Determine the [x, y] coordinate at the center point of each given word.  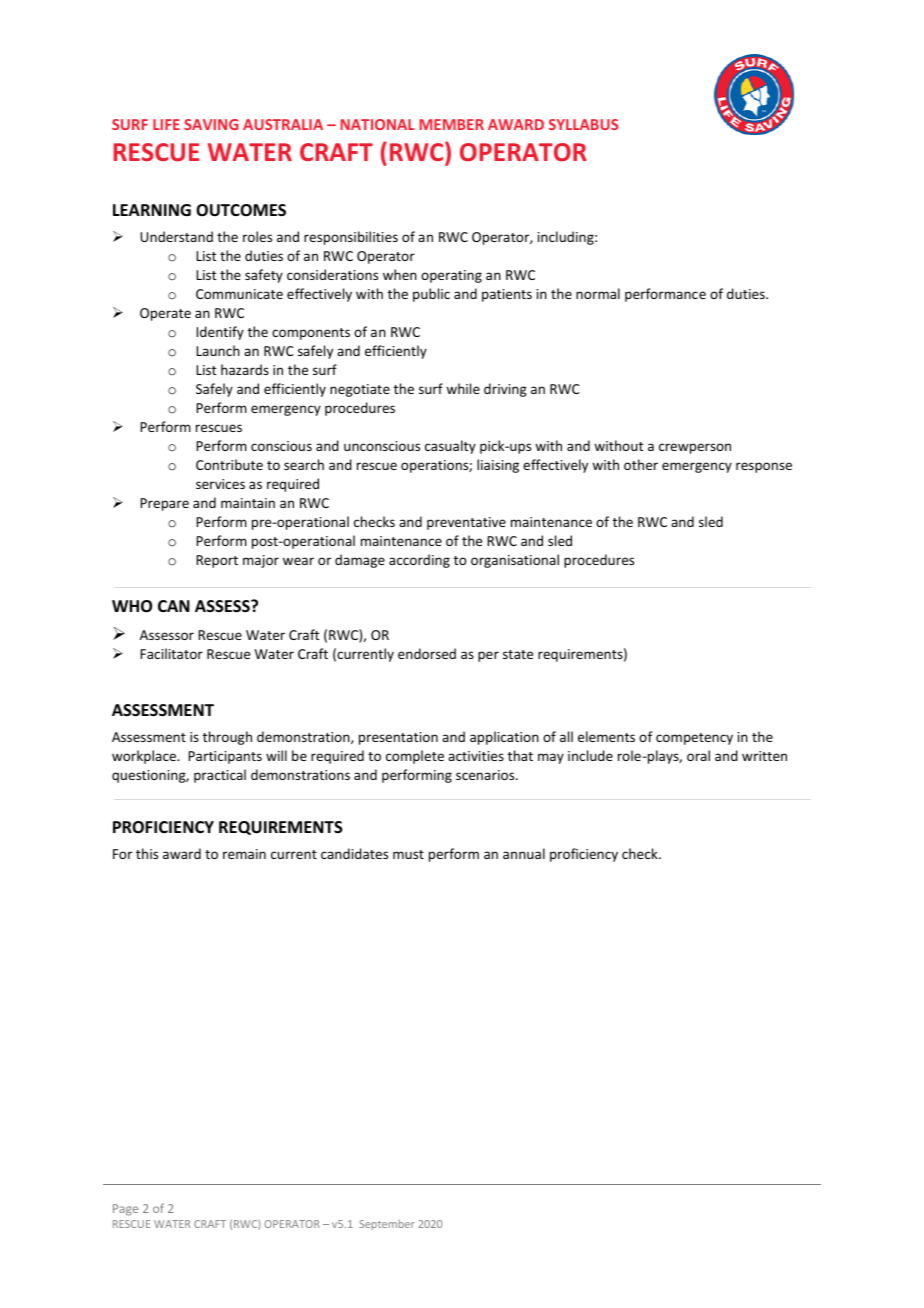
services [220, 484]
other [641, 464]
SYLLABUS [583, 124]
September [387, 1225]
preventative [466, 523]
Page [125, 1210]
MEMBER [452, 124]
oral [698, 755]
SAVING [211, 124]
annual [524, 853]
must [408, 854]
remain [244, 854]
